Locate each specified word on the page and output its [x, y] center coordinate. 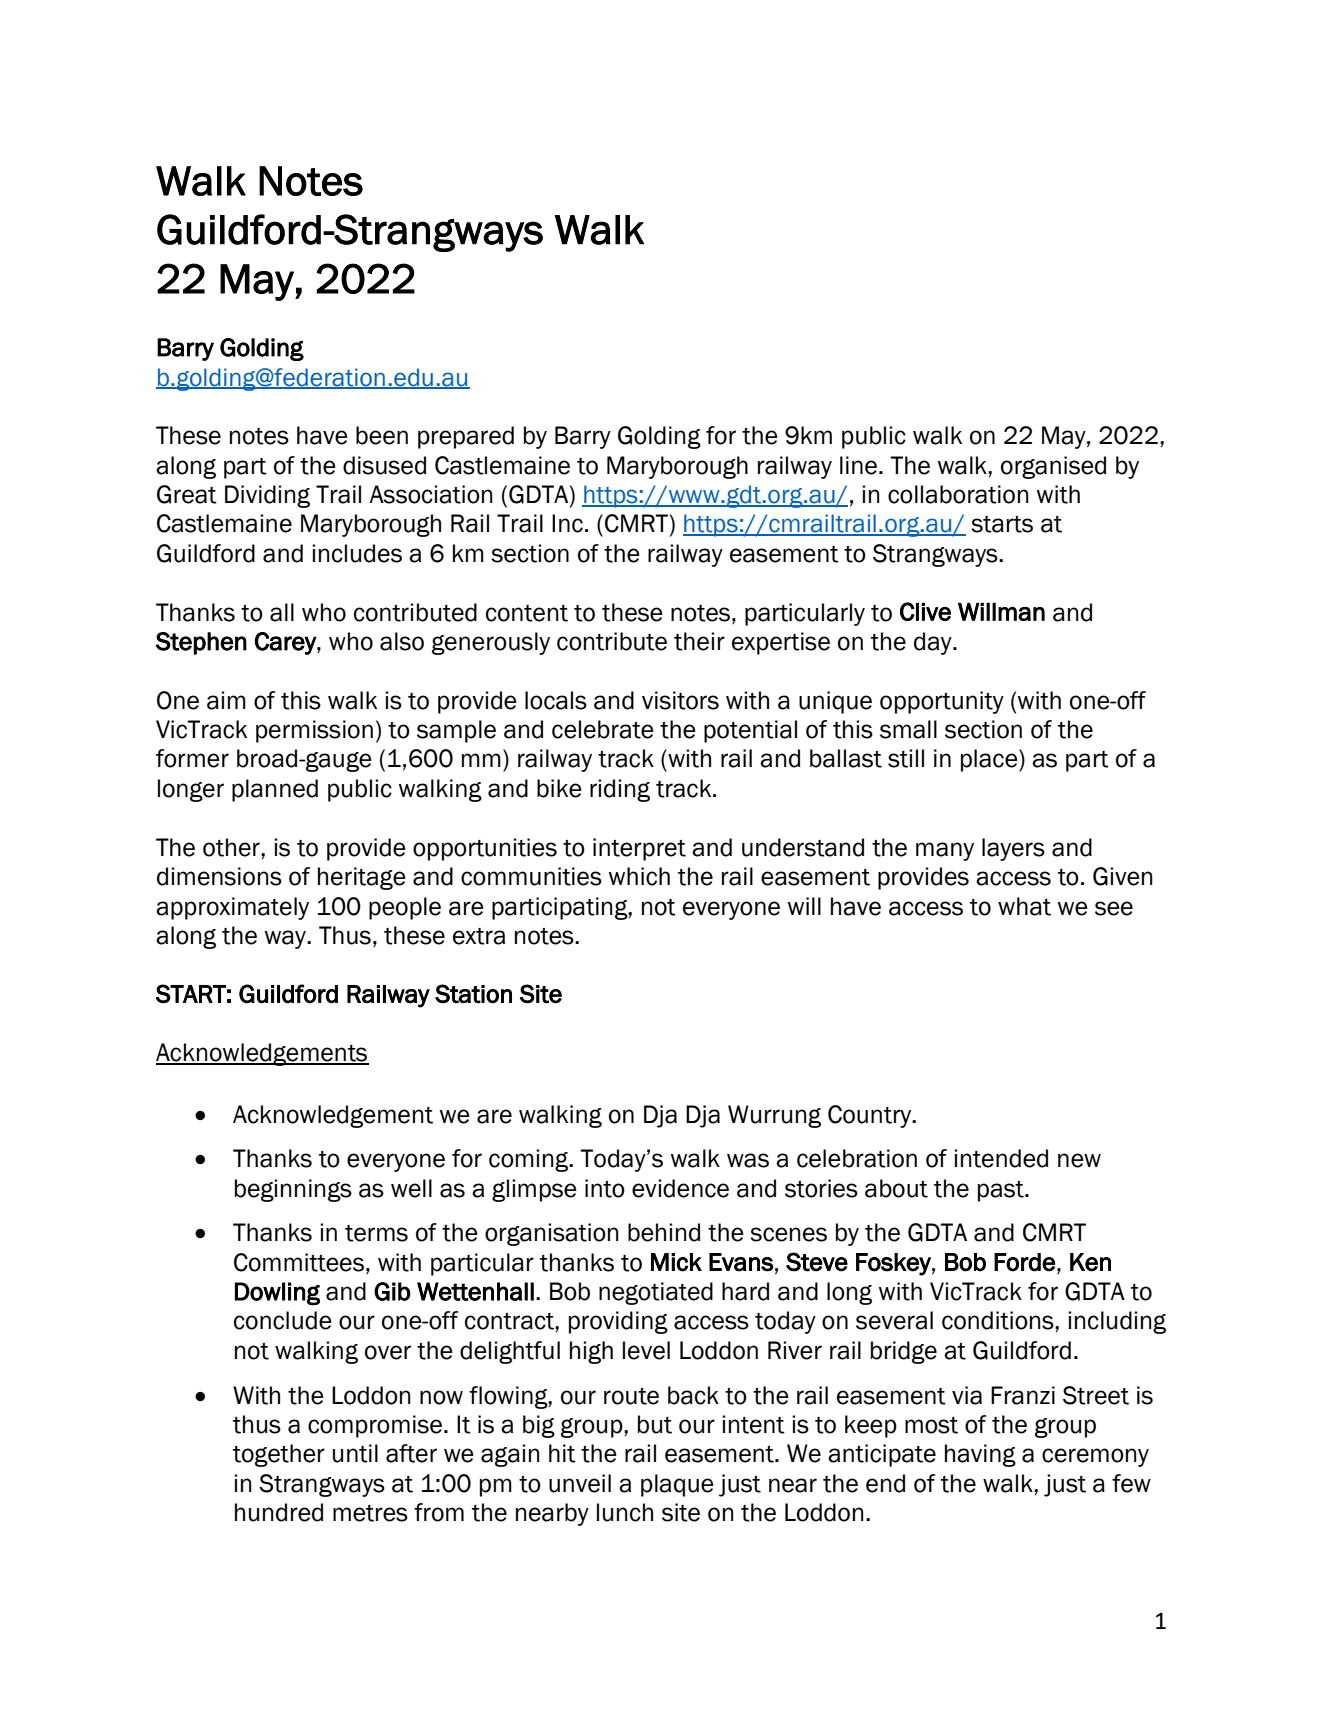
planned [275, 790]
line [858, 465]
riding [620, 790]
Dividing [267, 496]
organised [1053, 467]
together [279, 1455]
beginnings [293, 1190]
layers [1013, 849]
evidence [680, 1188]
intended [1001, 1158]
